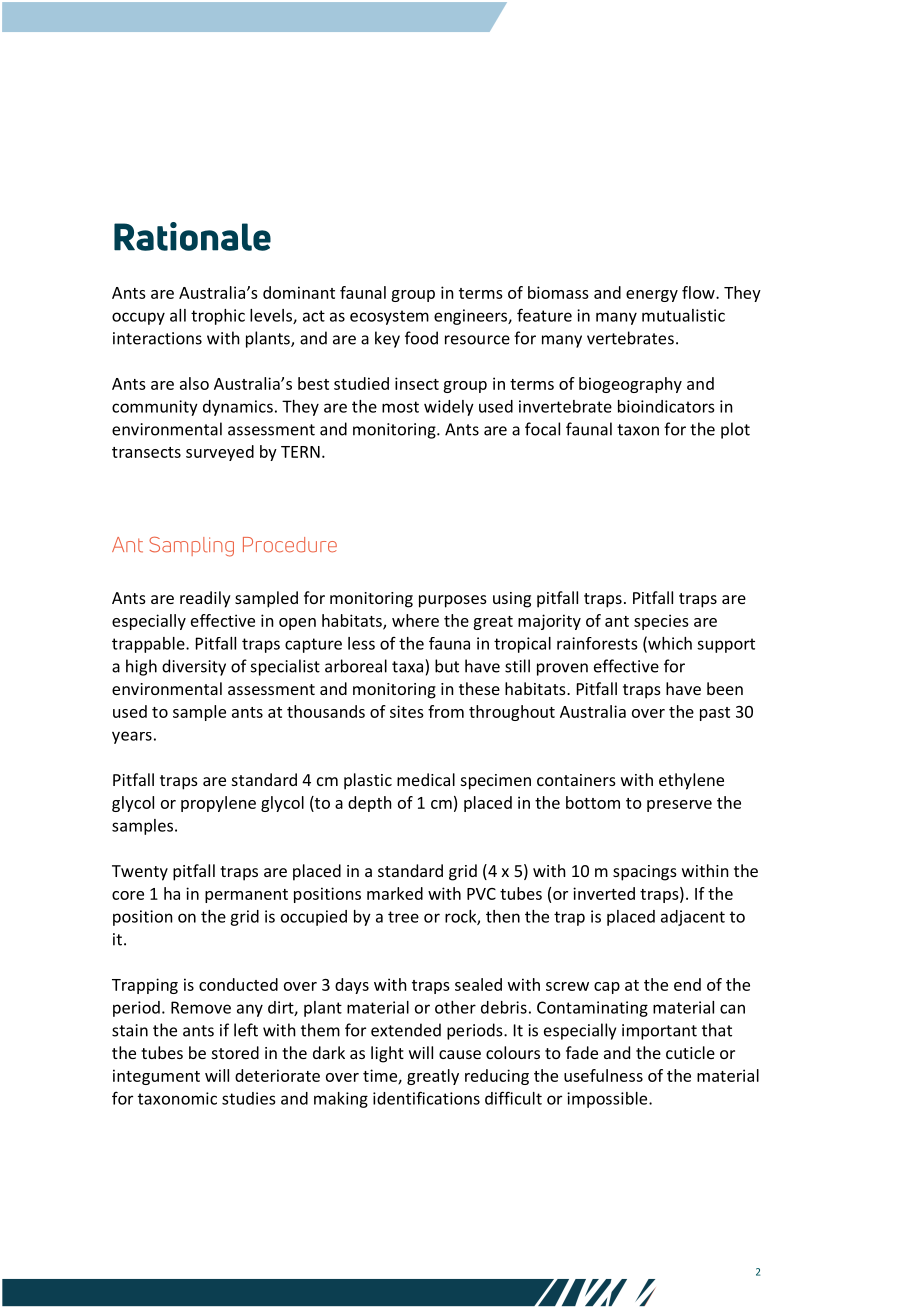 This screenshot has width=924, height=1308. What do you see at coordinates (453, 601) in the screenshot?
I see `purposes` at bounding box center [453, 601].
